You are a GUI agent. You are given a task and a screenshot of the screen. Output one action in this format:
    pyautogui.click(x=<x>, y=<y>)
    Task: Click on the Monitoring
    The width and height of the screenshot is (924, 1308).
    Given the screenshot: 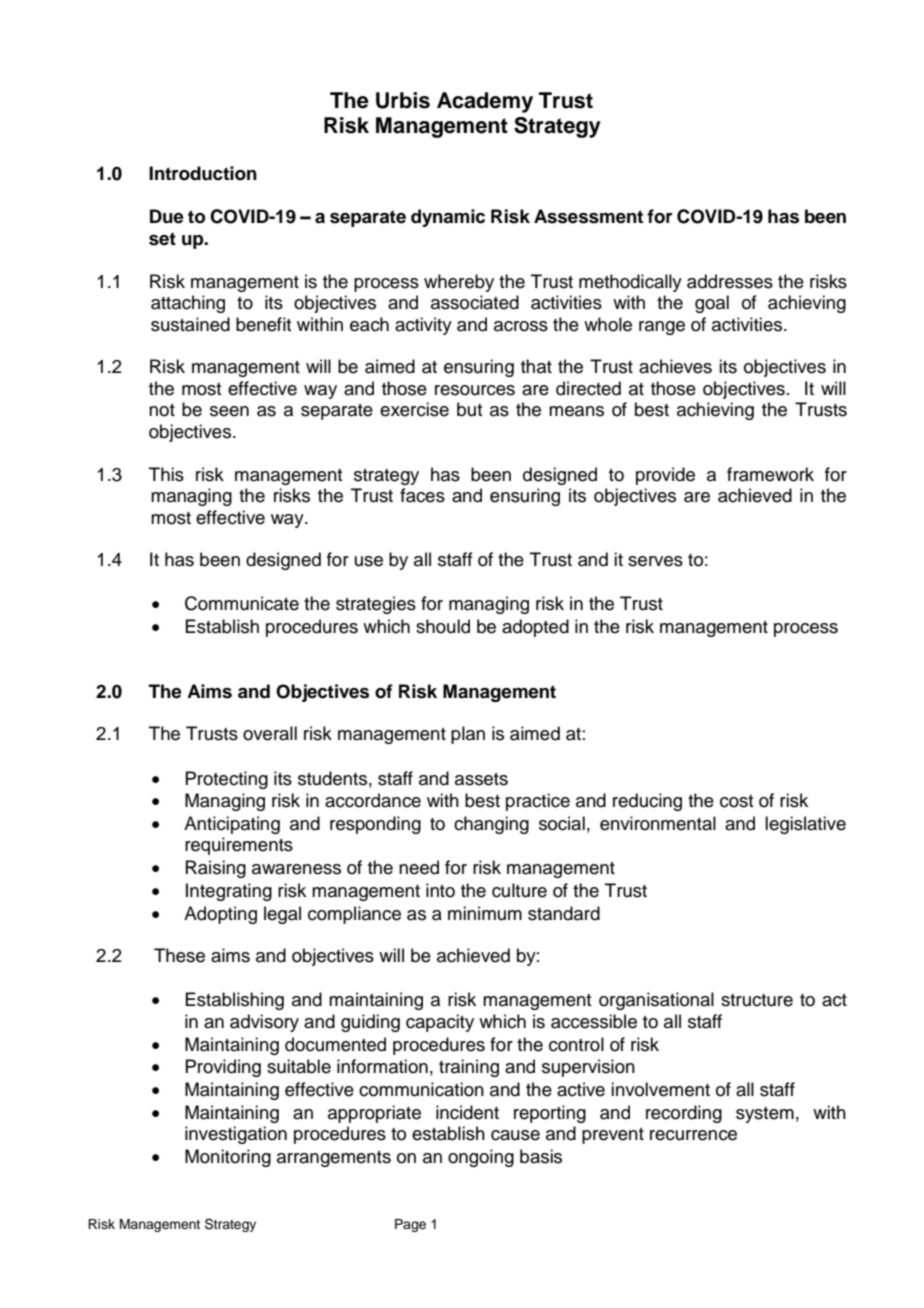 What is the action you would take?
    pyautogui.click(x=228, y=1158)
